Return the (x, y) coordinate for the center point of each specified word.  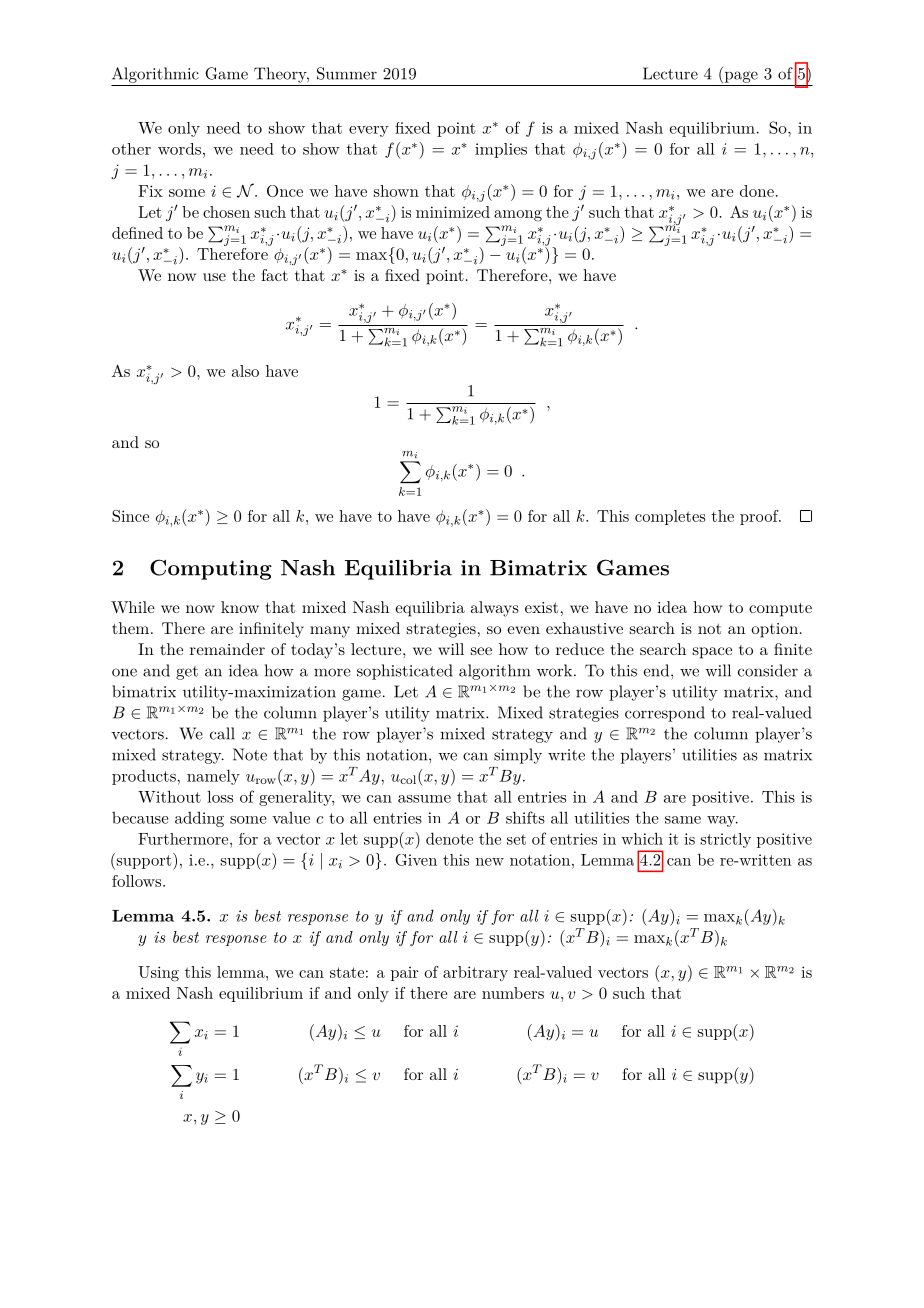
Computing (211, 569)
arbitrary (475, 973)
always (495, 609)
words (179, 149)
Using (158, 974)
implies (501, 150)
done (757, 191)
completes (670, 517)
